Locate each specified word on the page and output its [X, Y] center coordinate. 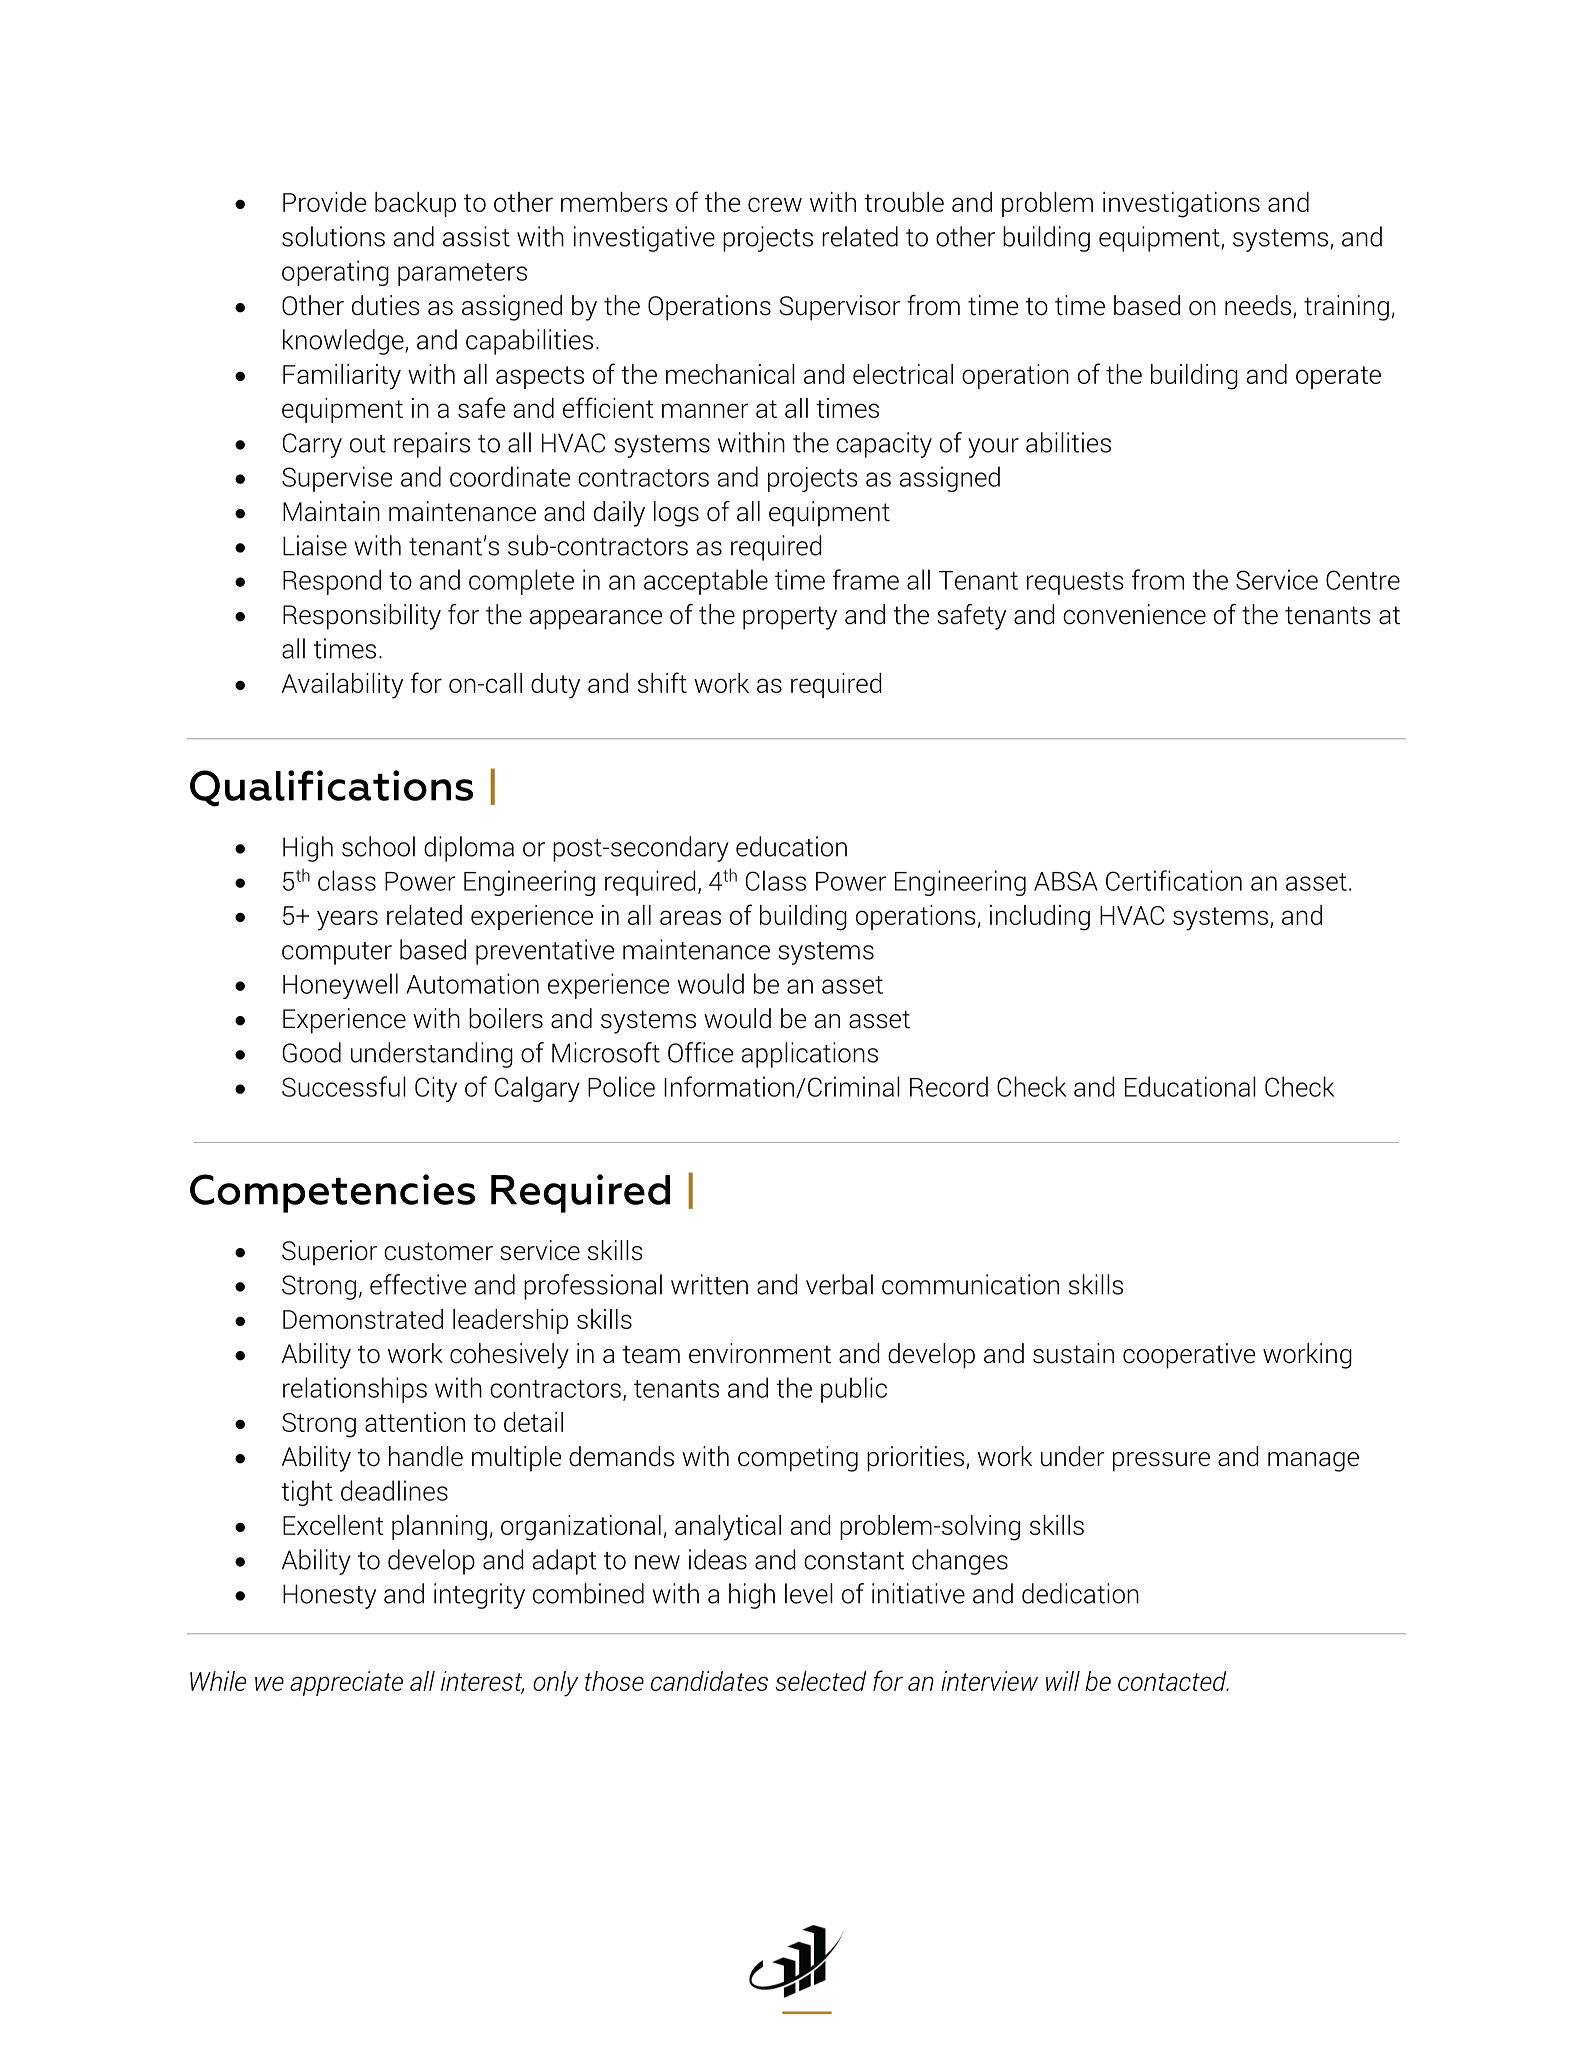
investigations [1181, 205]
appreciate [346, 1683]
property [790, 618]
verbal [839, 1284]
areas [690, 917]
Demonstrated [363, 1319]
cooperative [1189, 1356]
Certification [1174, 880]
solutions [333, 236]
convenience [1134, 614]
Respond [332, 582]
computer [337, 953]
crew [775, 204]
